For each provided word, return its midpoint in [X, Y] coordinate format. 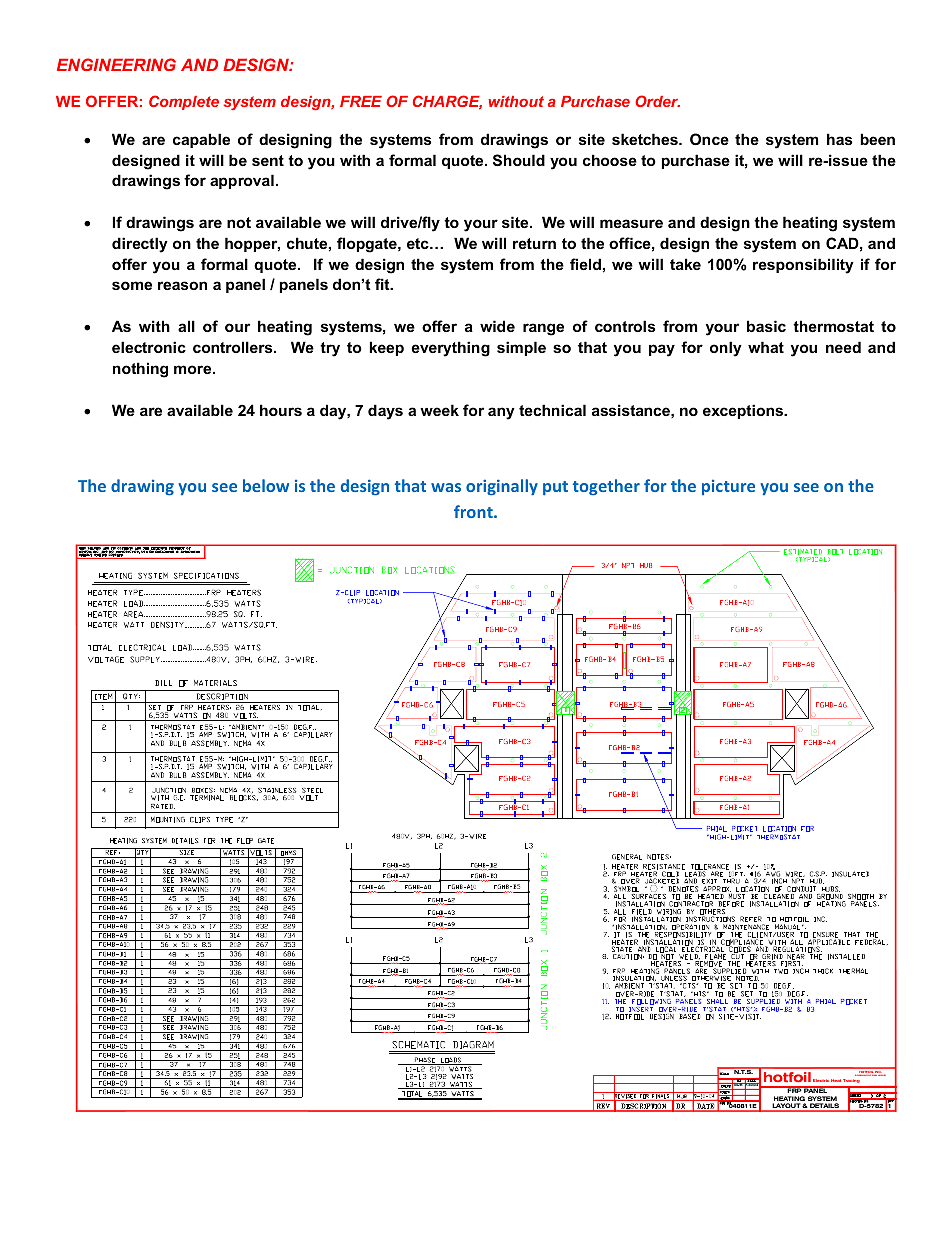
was [446, 487]
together [606, 487]
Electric [821, 1080]
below [266, 485]
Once [709, 139]
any [501, 413]
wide [497, 326]
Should [519, 160]
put [555, 488]
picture [728, 487]
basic [766, 326]
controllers [234, 347]
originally [502, 487]
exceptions [744, 411]
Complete [184, 102]
